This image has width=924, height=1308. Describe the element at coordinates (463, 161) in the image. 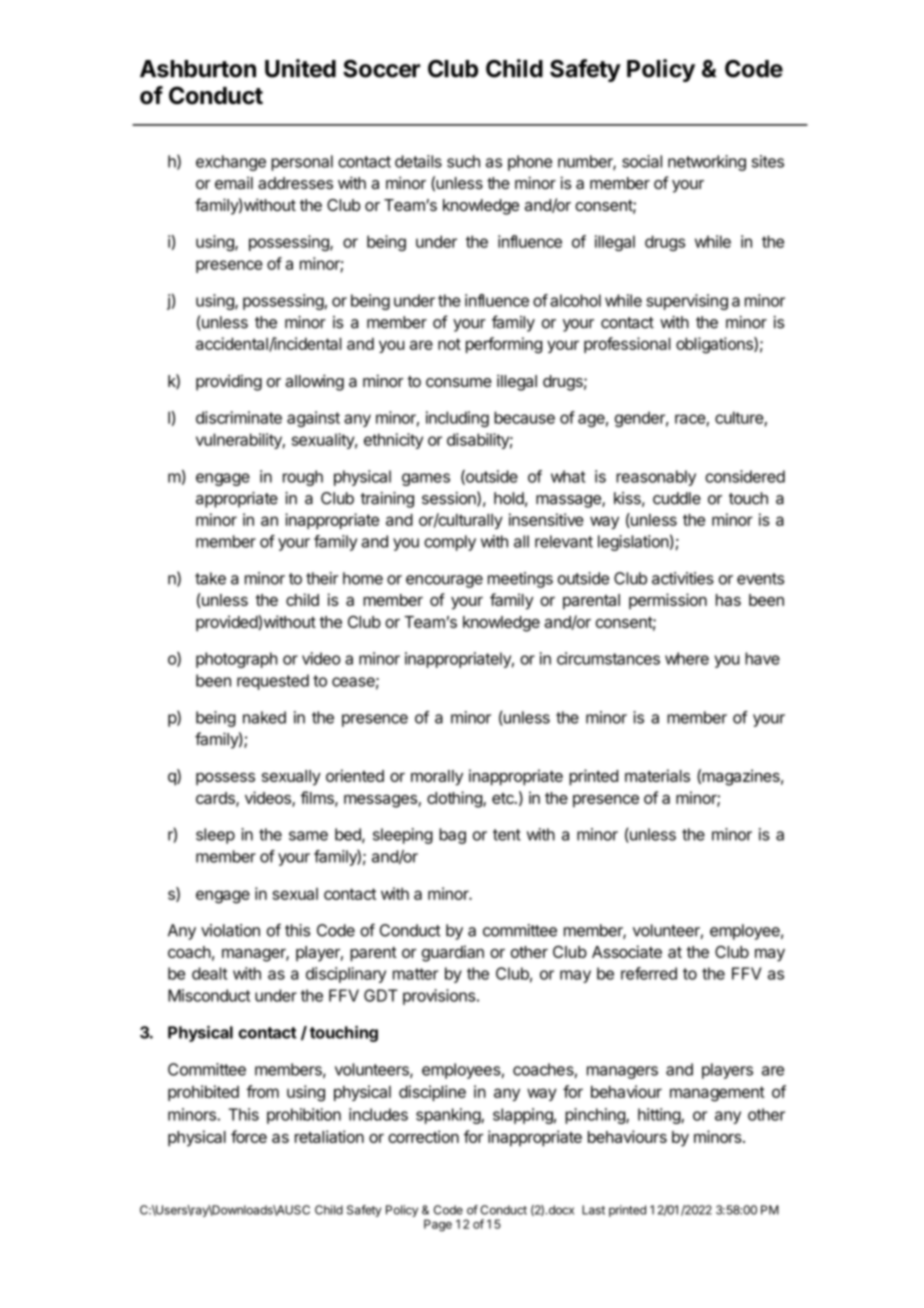

I see `such` at that location.
